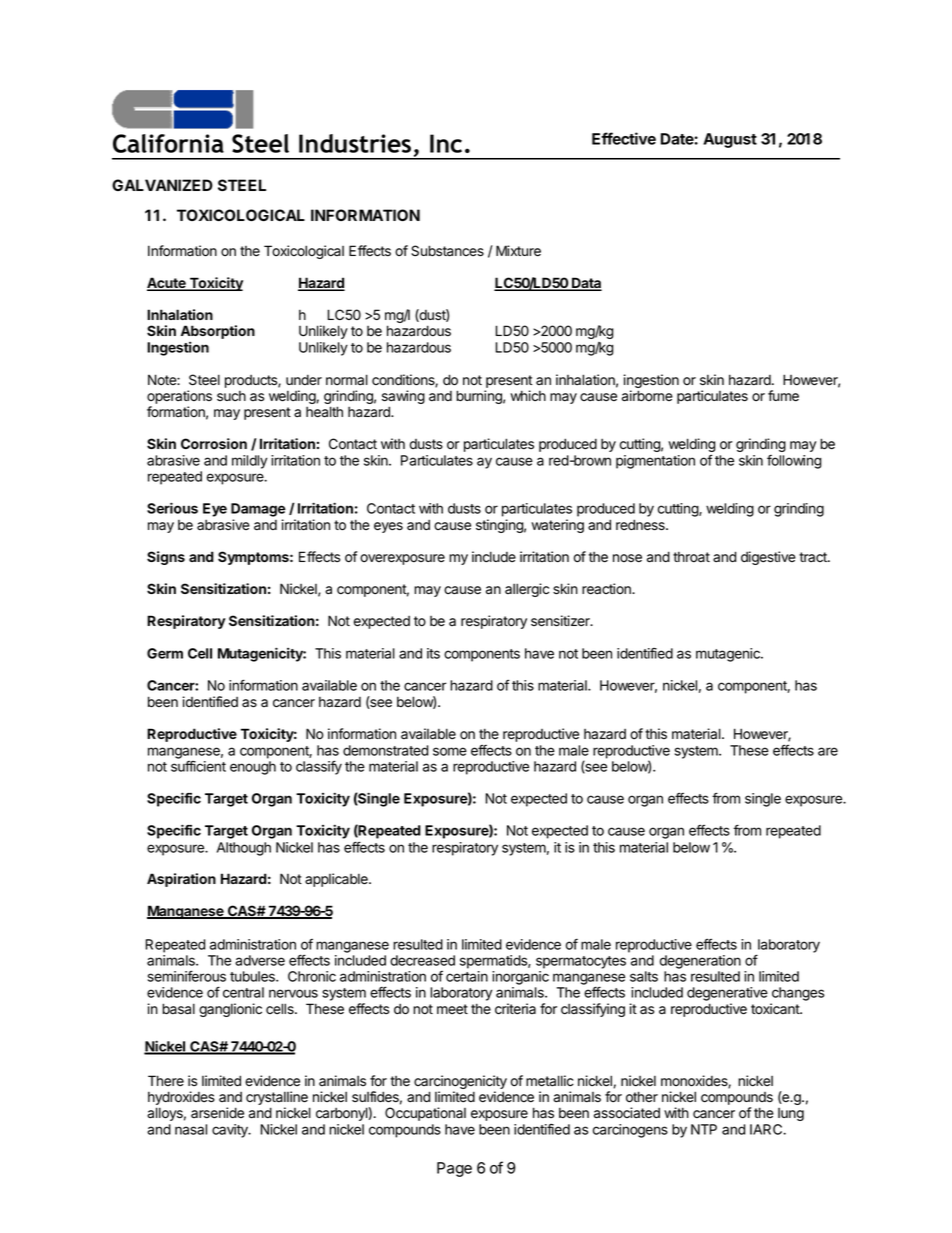  I want to click on August, so click(730, 140).
